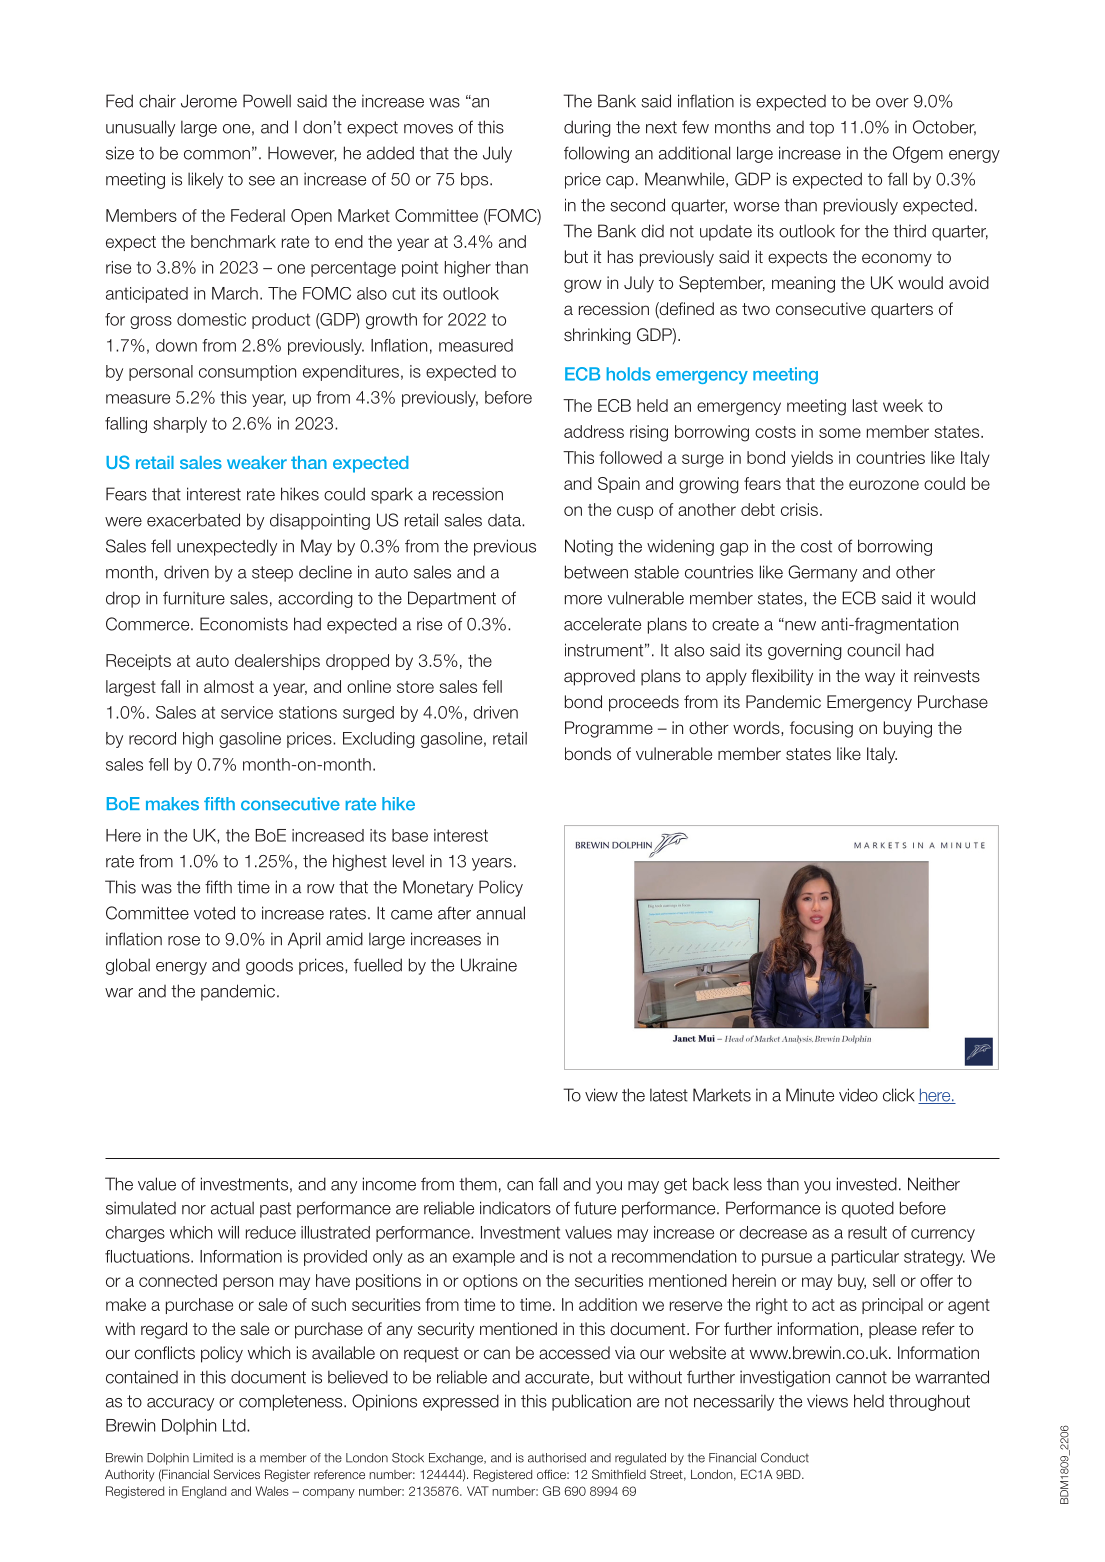  Describe the element at coordinates (583, 600) in the screenshot. I see `more` at that location.
